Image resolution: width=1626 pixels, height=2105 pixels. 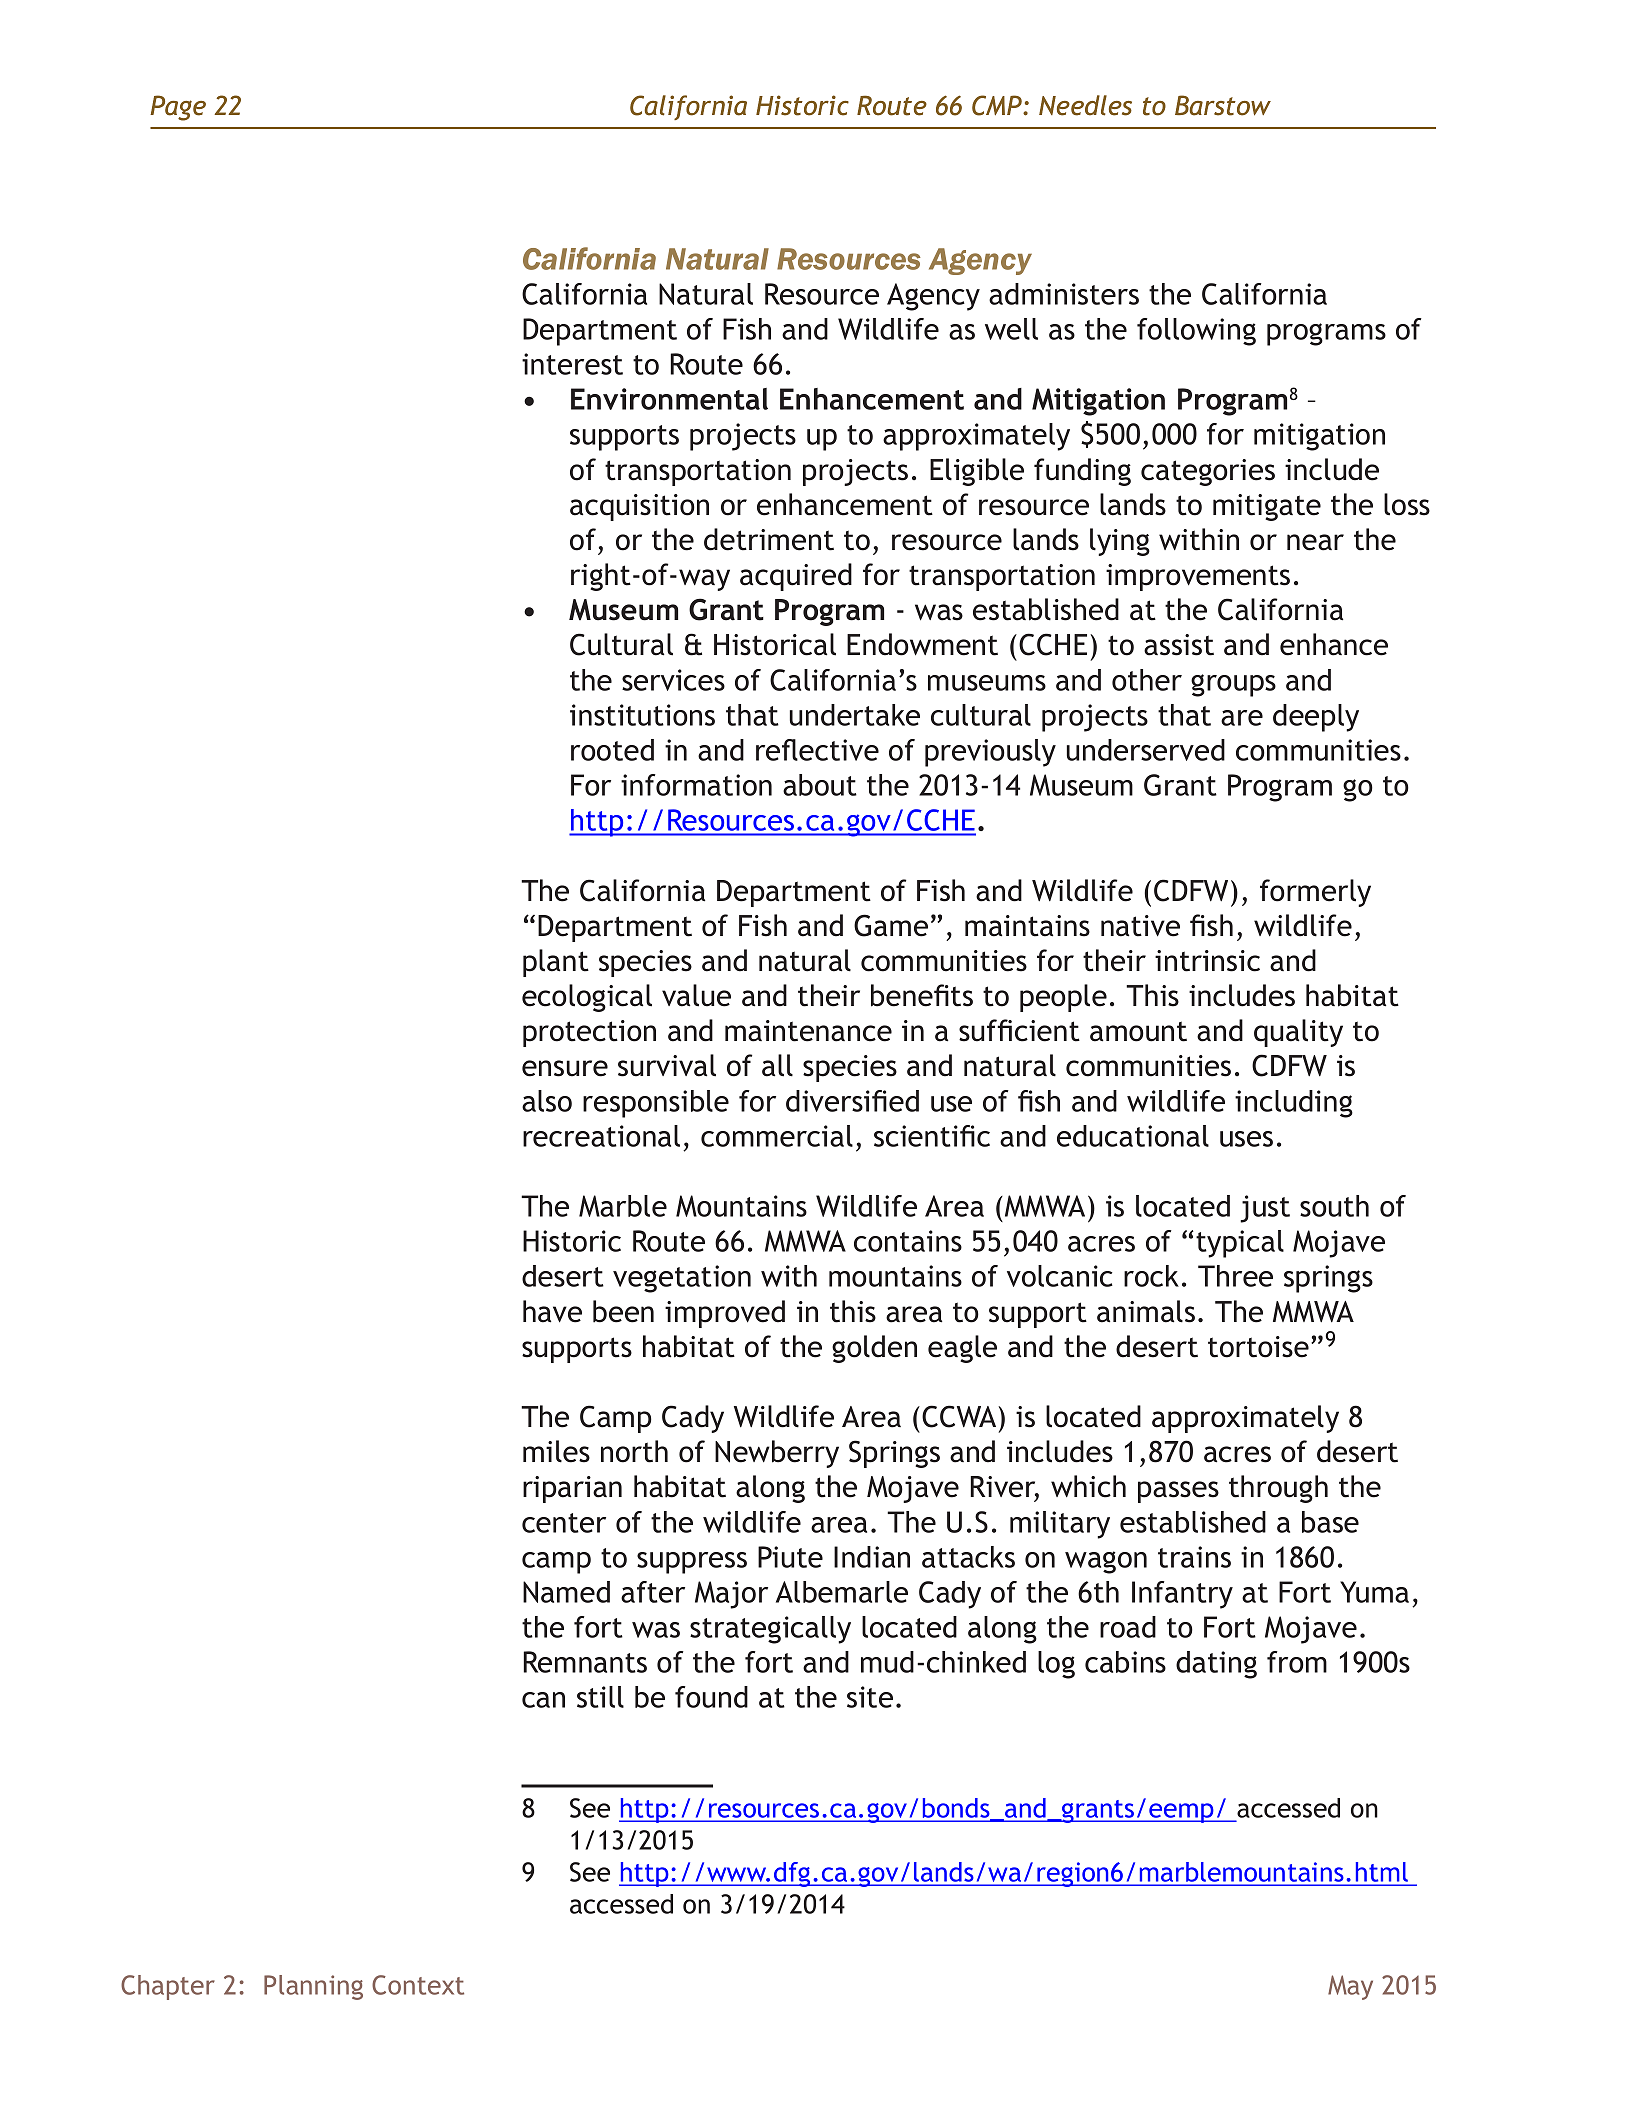 What do you see at coordinates (808, 1031) in the screenshot?
I see `maintenance` at bounding box center [808, 1031].
